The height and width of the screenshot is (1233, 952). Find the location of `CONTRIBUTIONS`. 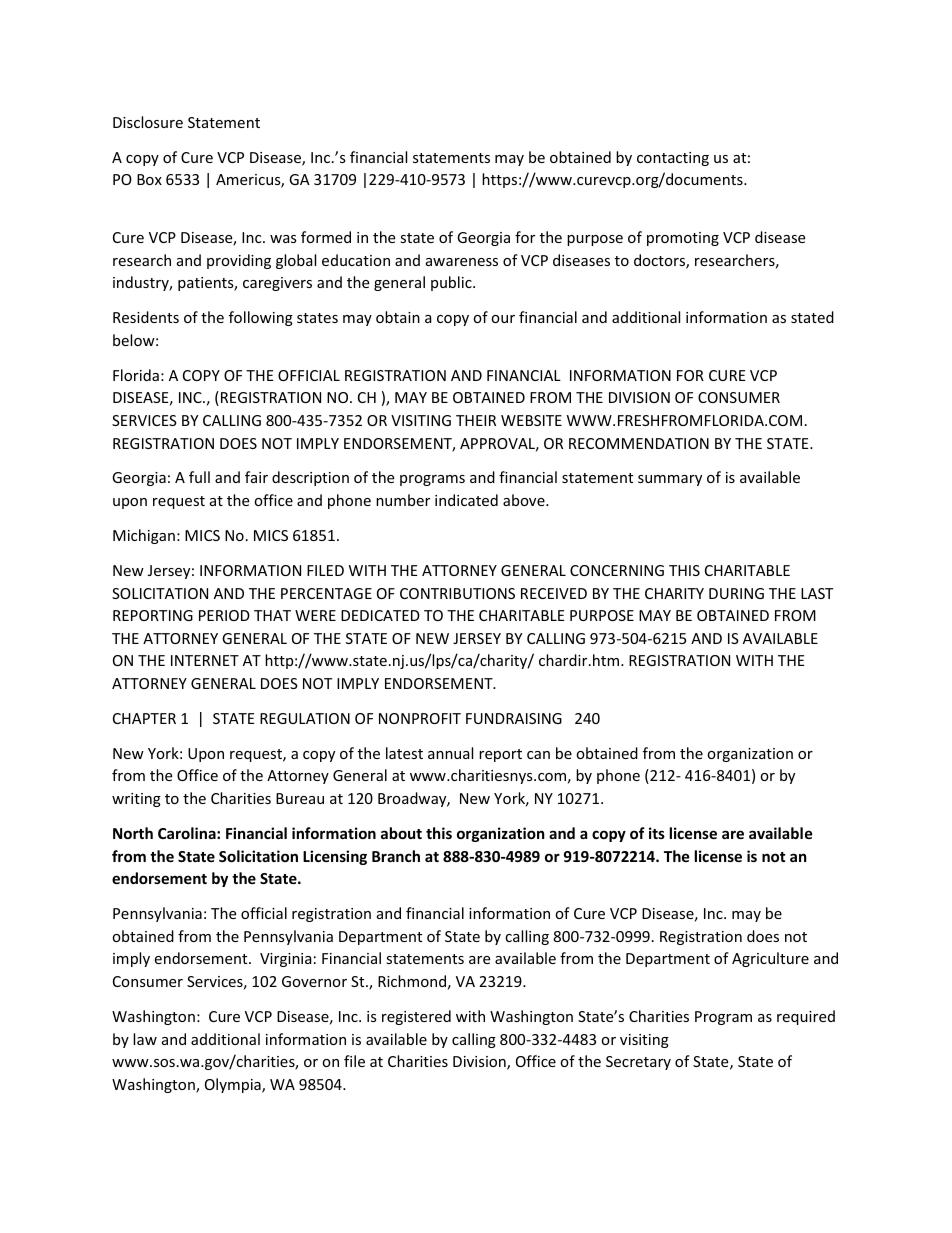

CONTRIBUTIONS is located at coordinates (457, 593).
